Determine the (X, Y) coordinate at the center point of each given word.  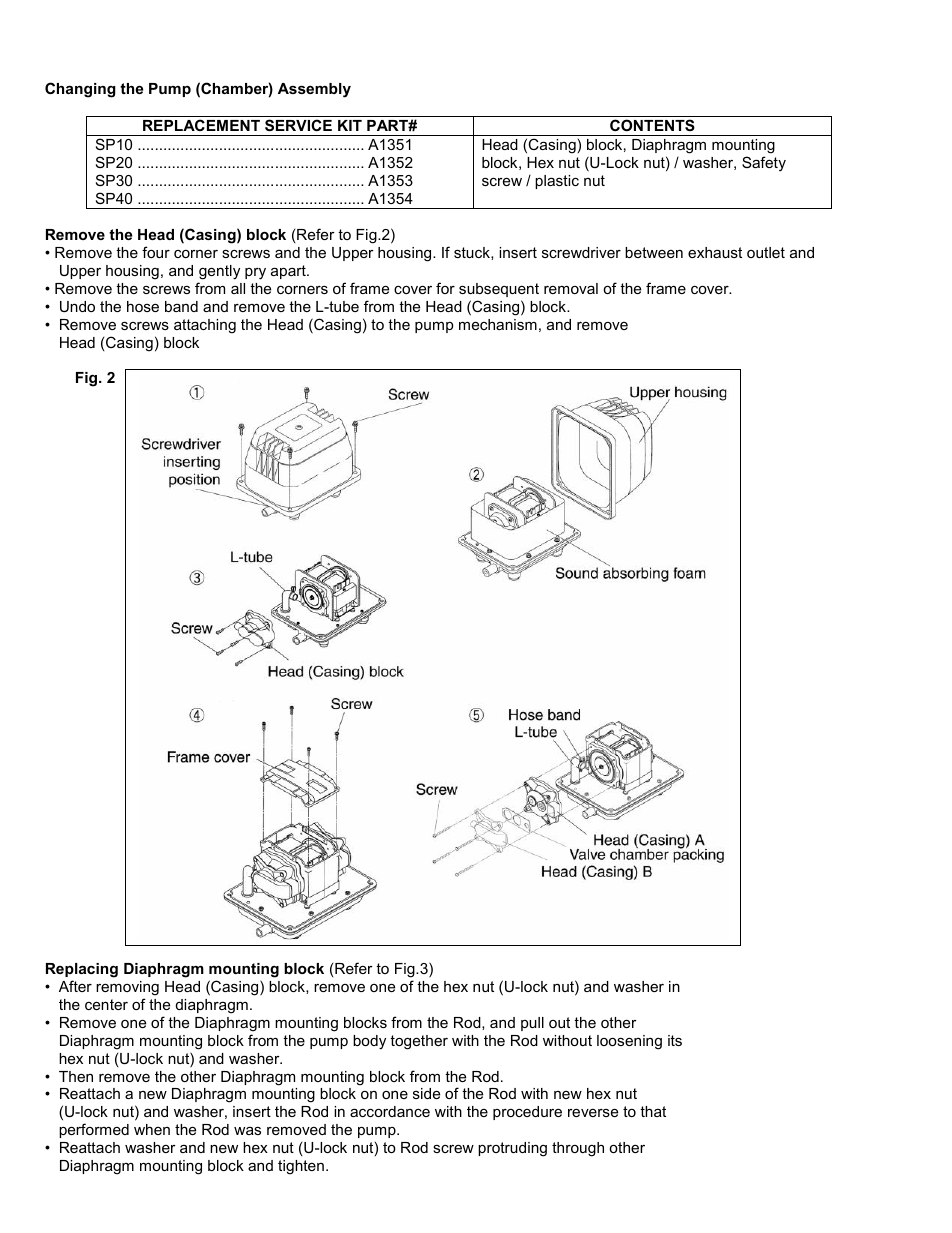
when (152, 1129)
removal (571, 288)
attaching (205, 326)
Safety (764, 164)
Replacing (82, 970)
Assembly (314, 90)
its (675, 1040)
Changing (80, 90)
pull (532, 1024)
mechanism (498, 324)
